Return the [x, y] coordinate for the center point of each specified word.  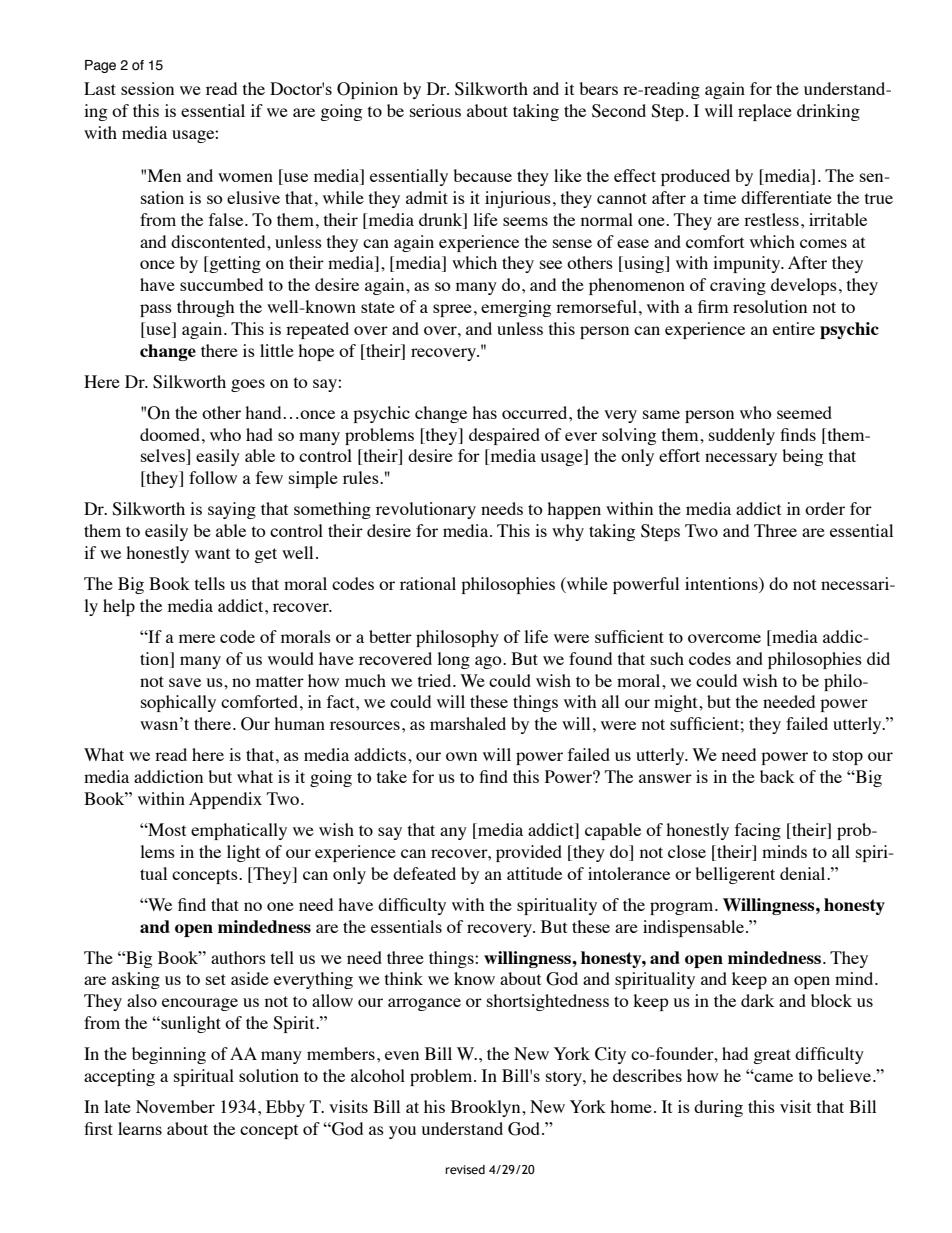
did [878, 658]
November [175, 1106]
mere [197, 638]
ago [489, 662]
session [147, 88]
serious [435, 110]
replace [765, 112]
